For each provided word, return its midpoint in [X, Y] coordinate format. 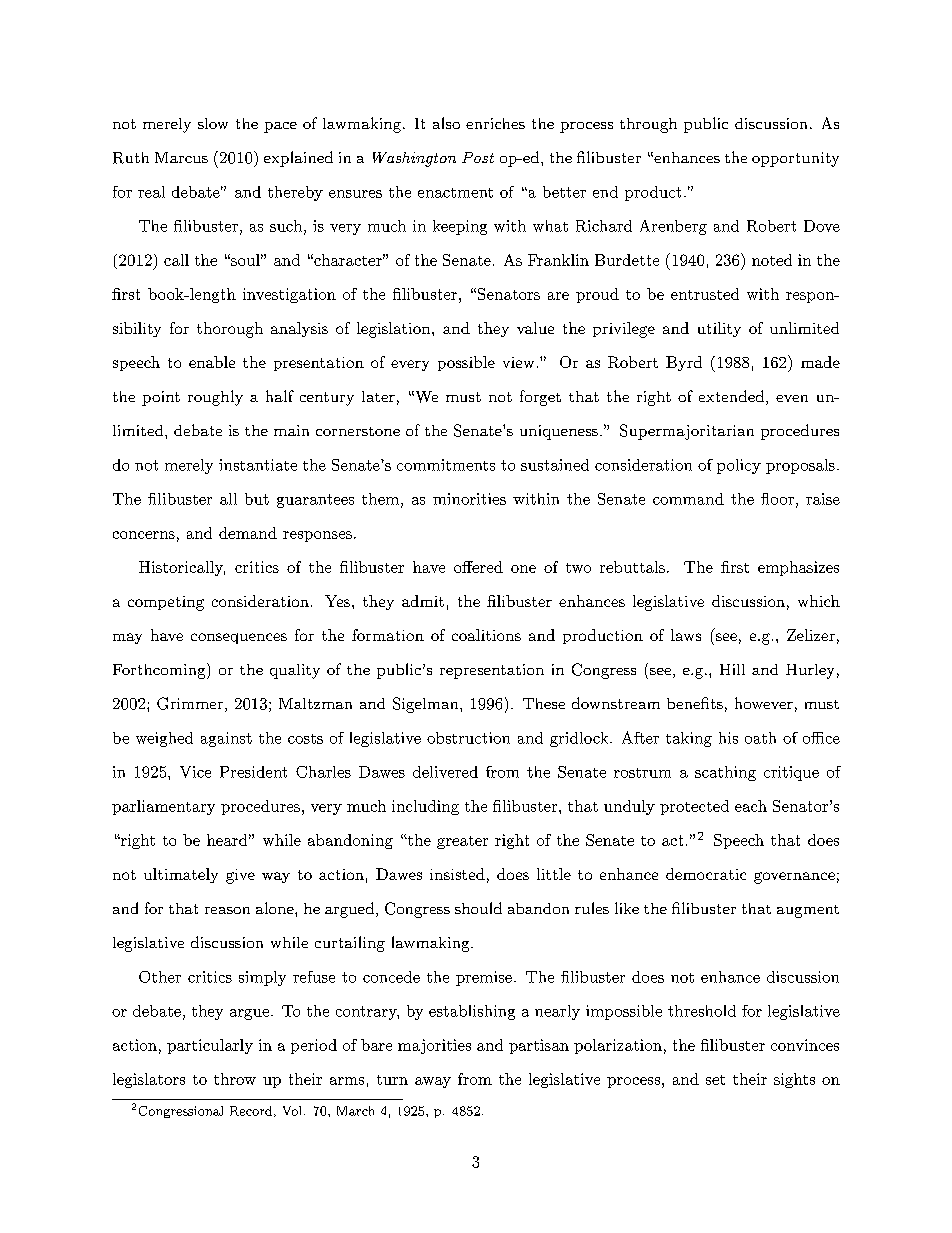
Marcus [181, 157]
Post [478, 157]
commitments [446, 465]
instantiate [258, 465]
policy [739, 466]
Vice [195, 772]
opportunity [795, 159]
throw [235, 1079]
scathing [725, 773]
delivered [445, 772]
